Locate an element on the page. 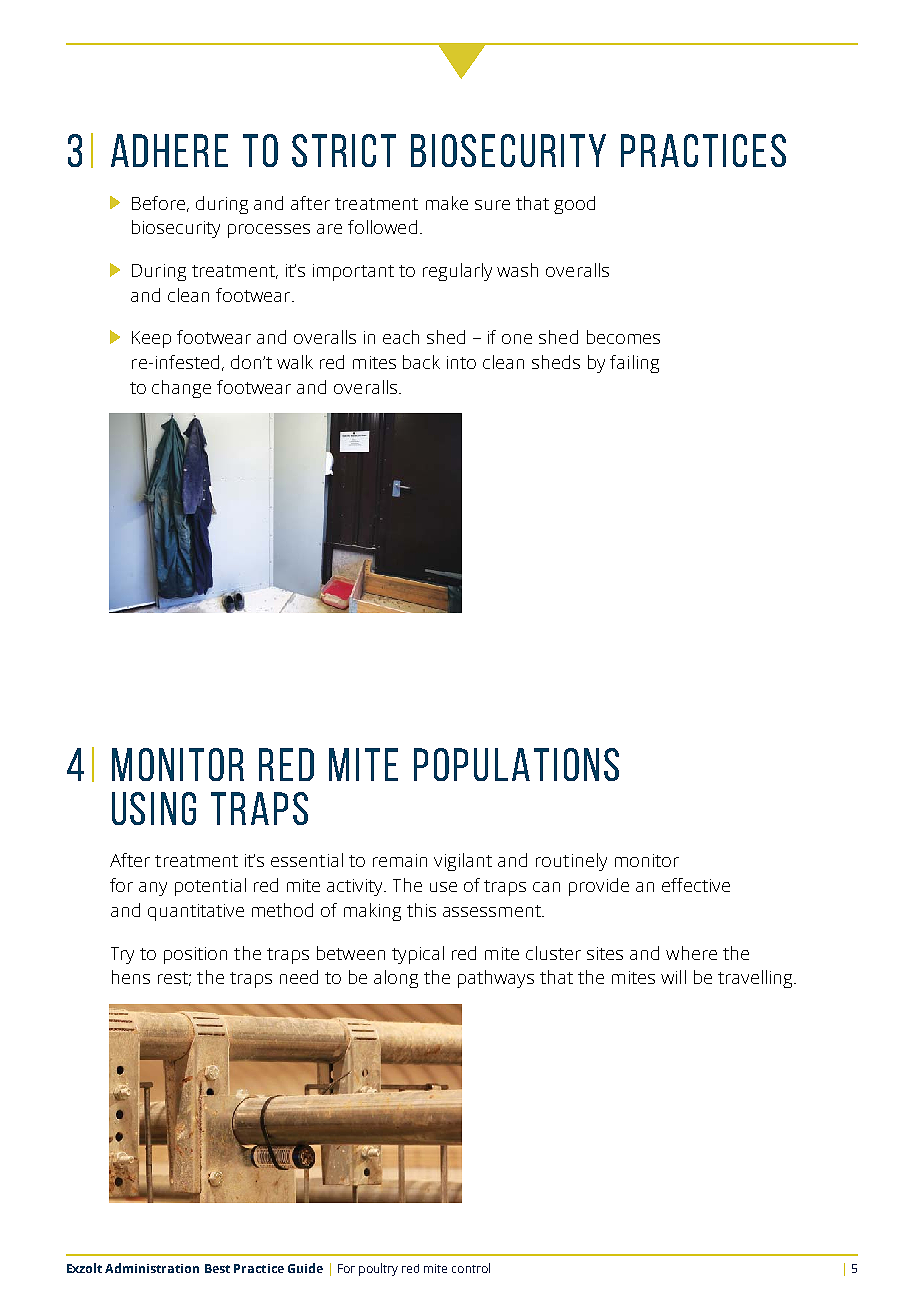  USING is located at coordinates (154, 808).
